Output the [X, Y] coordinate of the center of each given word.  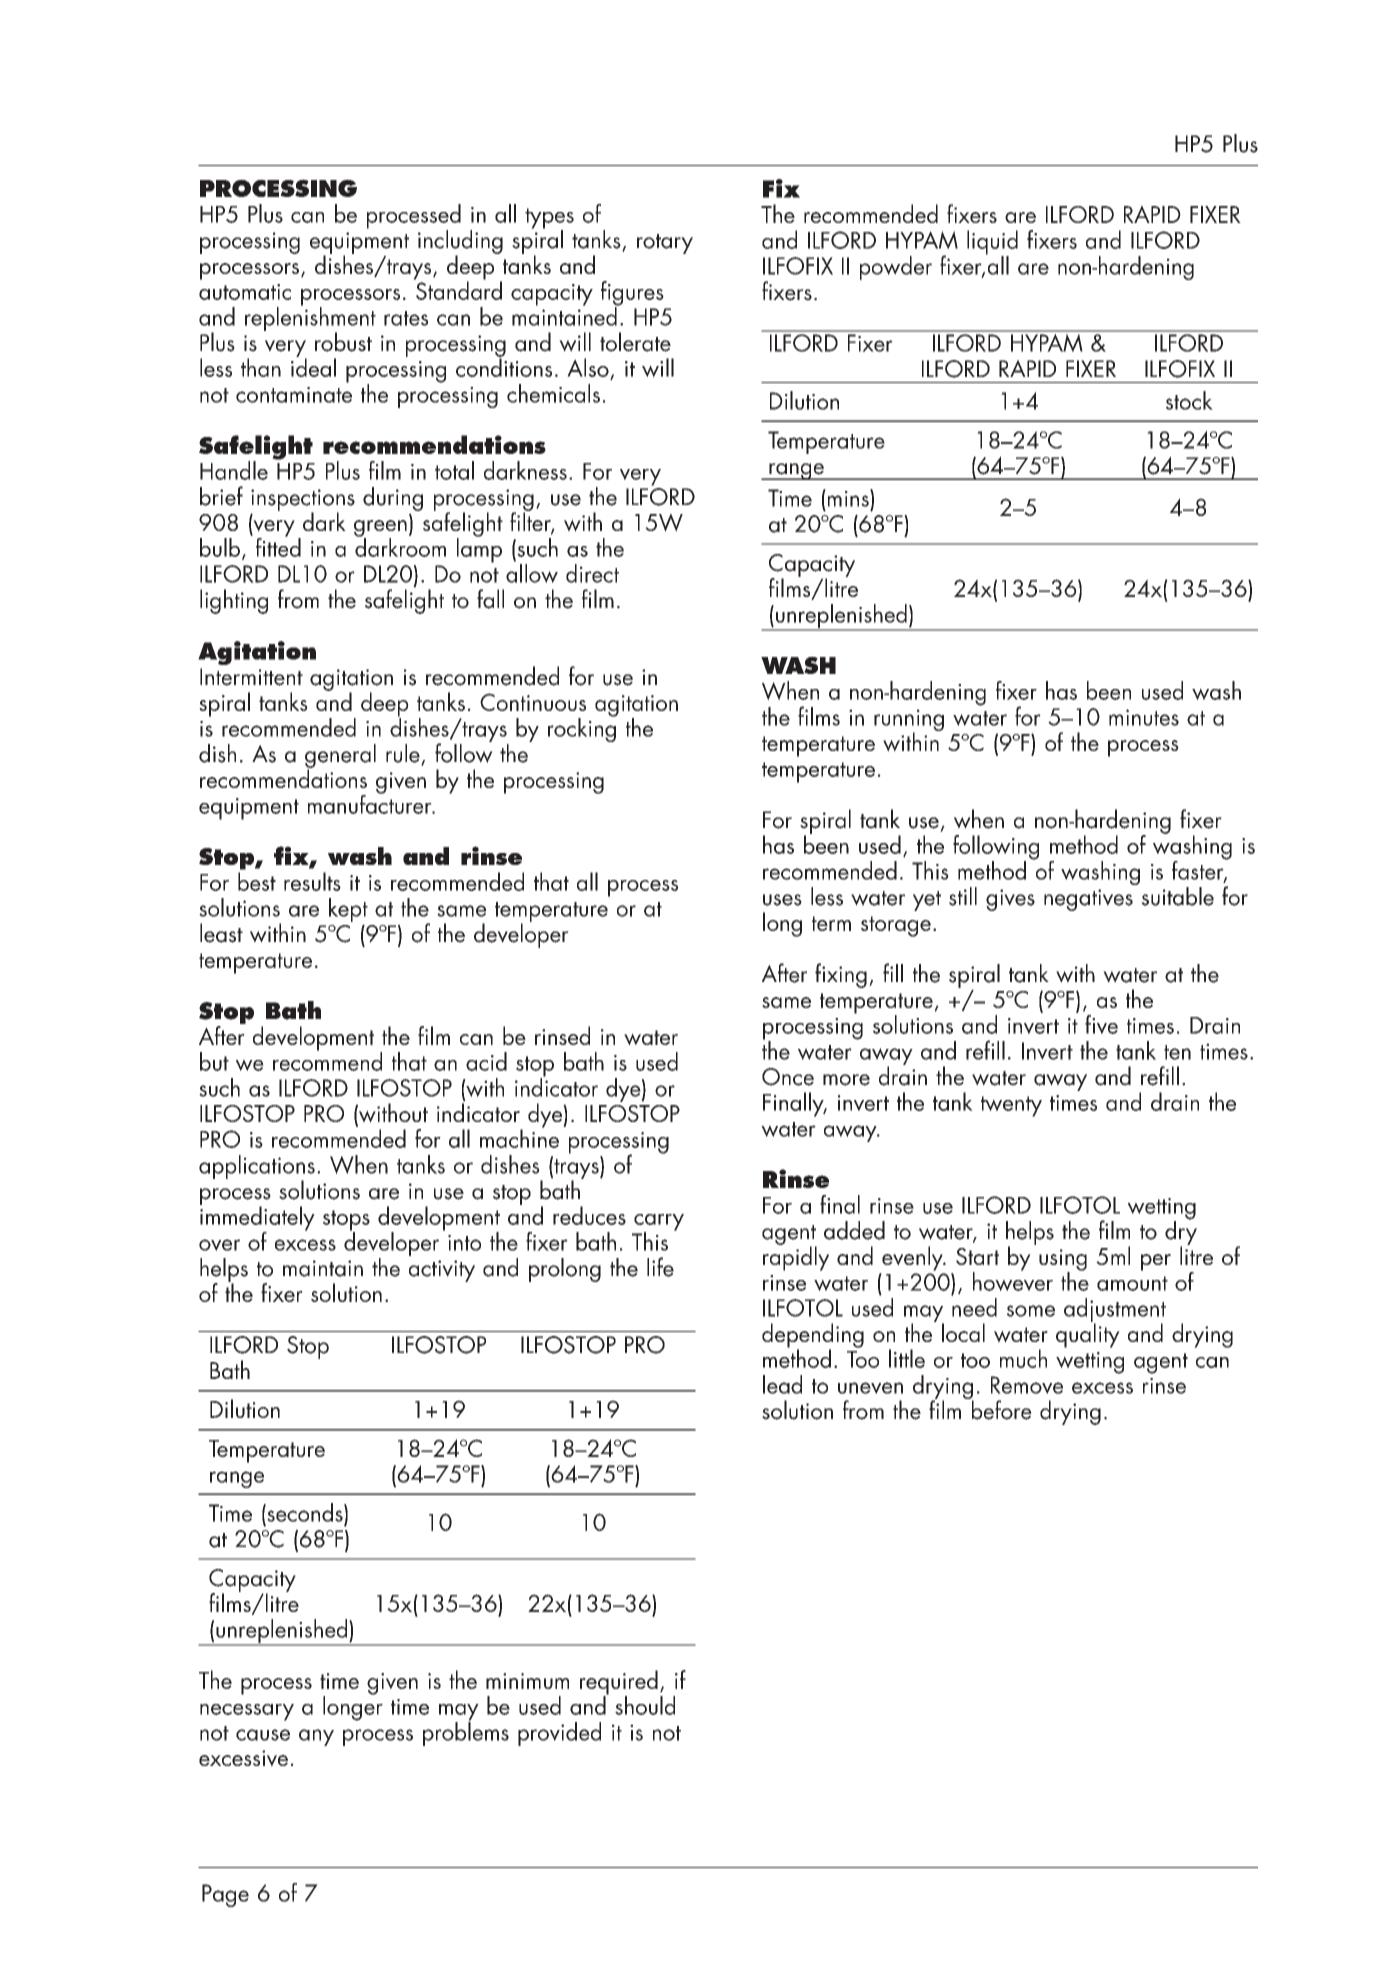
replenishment [310, 319]
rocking [582, 729]
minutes [1144, 717]
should [645, 1705]
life [660, 1267]
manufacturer [371, 803]
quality [1088, 1334]
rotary [665, 244]
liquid [992, 243]
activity [442, 1271]
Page [225, 1895]
